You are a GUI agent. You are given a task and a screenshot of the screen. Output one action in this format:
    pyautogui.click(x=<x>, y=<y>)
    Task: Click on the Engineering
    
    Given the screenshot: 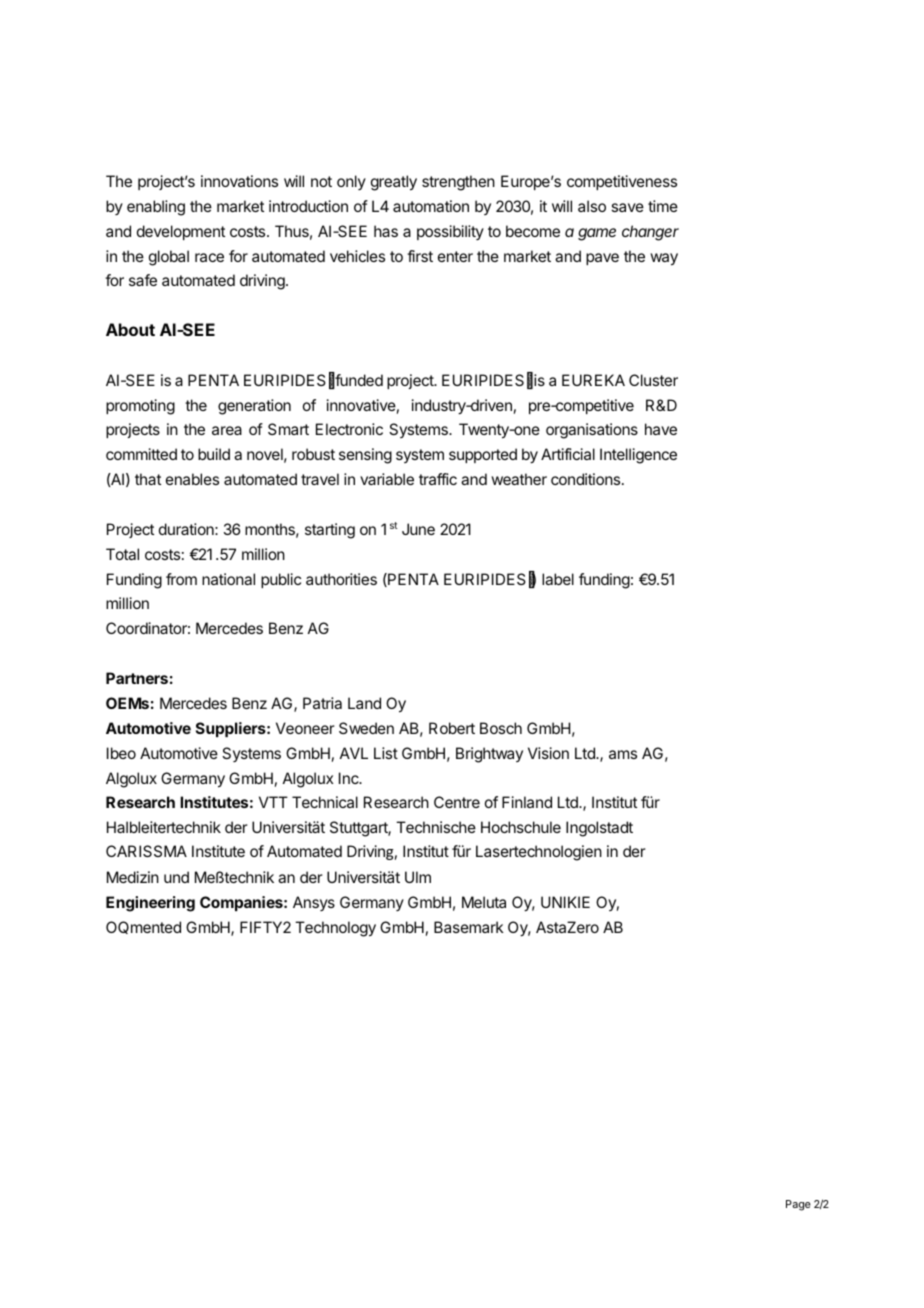 What is the action you would take?
    pyautogui.click(x=150, y=904)
